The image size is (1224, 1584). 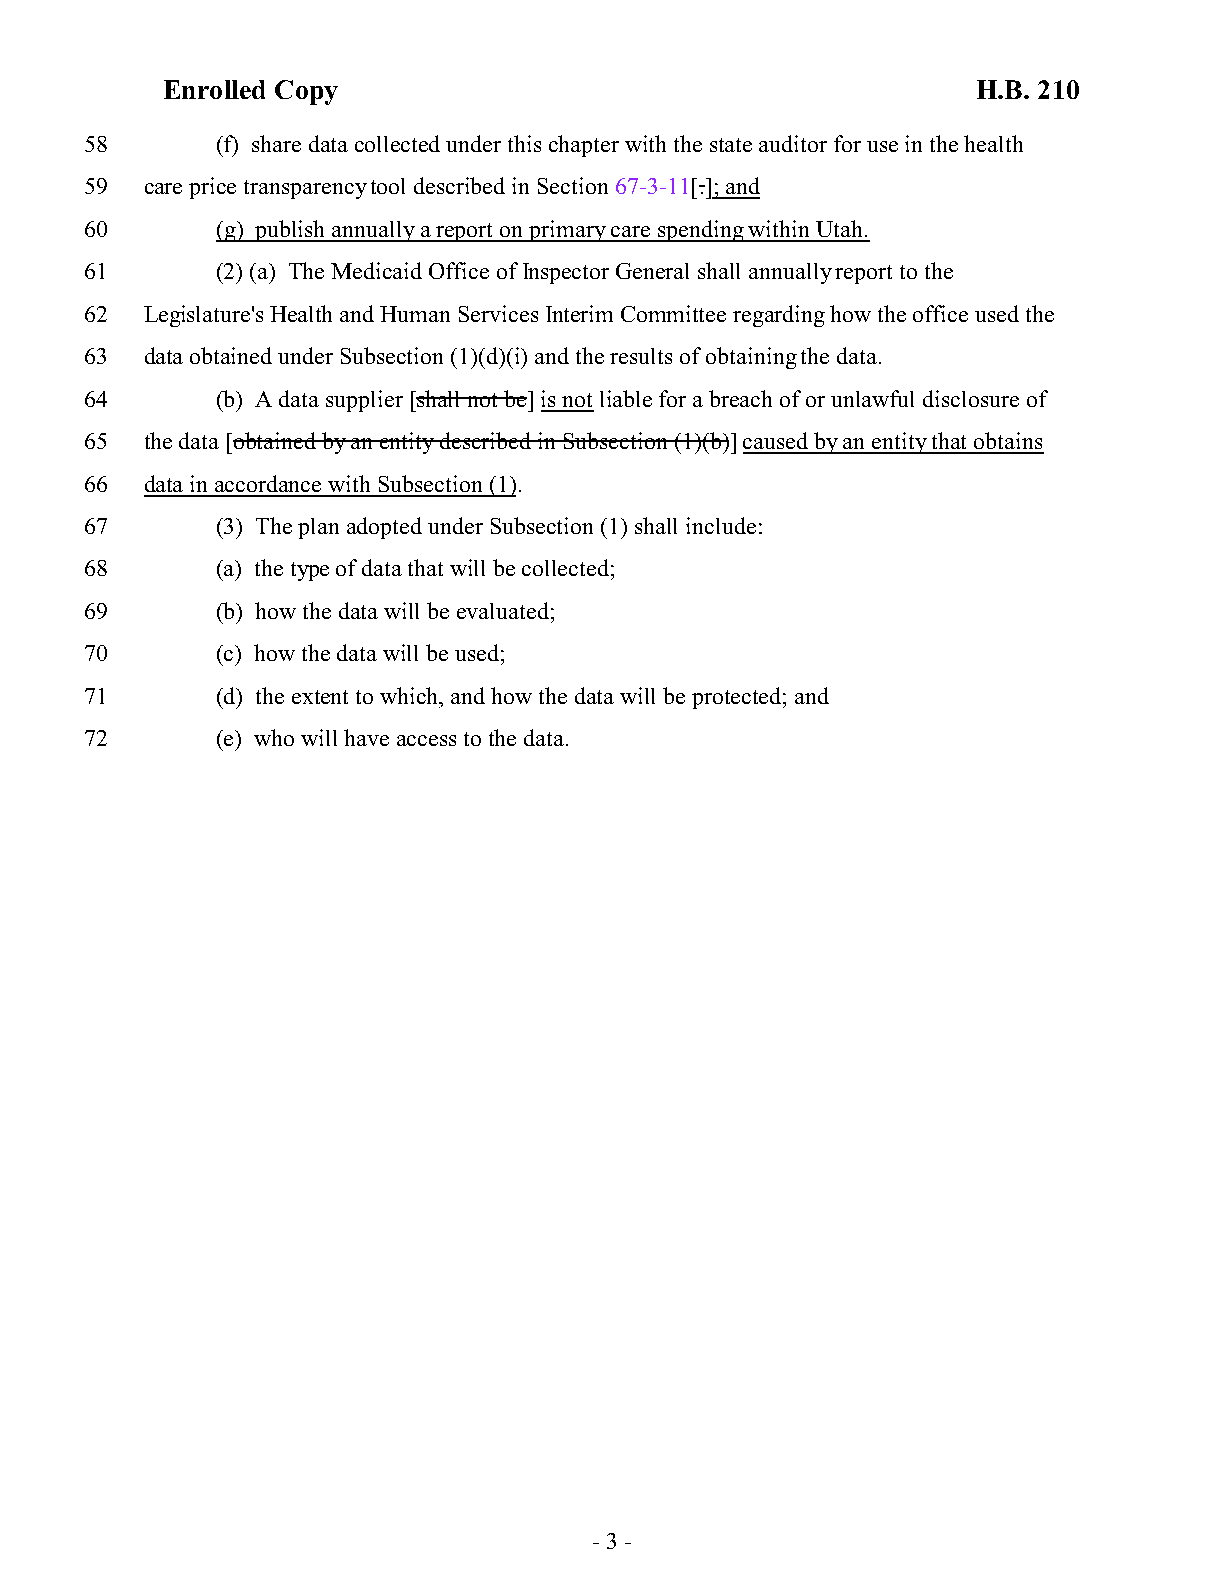 I want to click on publish, so click(x=291, y=231).
